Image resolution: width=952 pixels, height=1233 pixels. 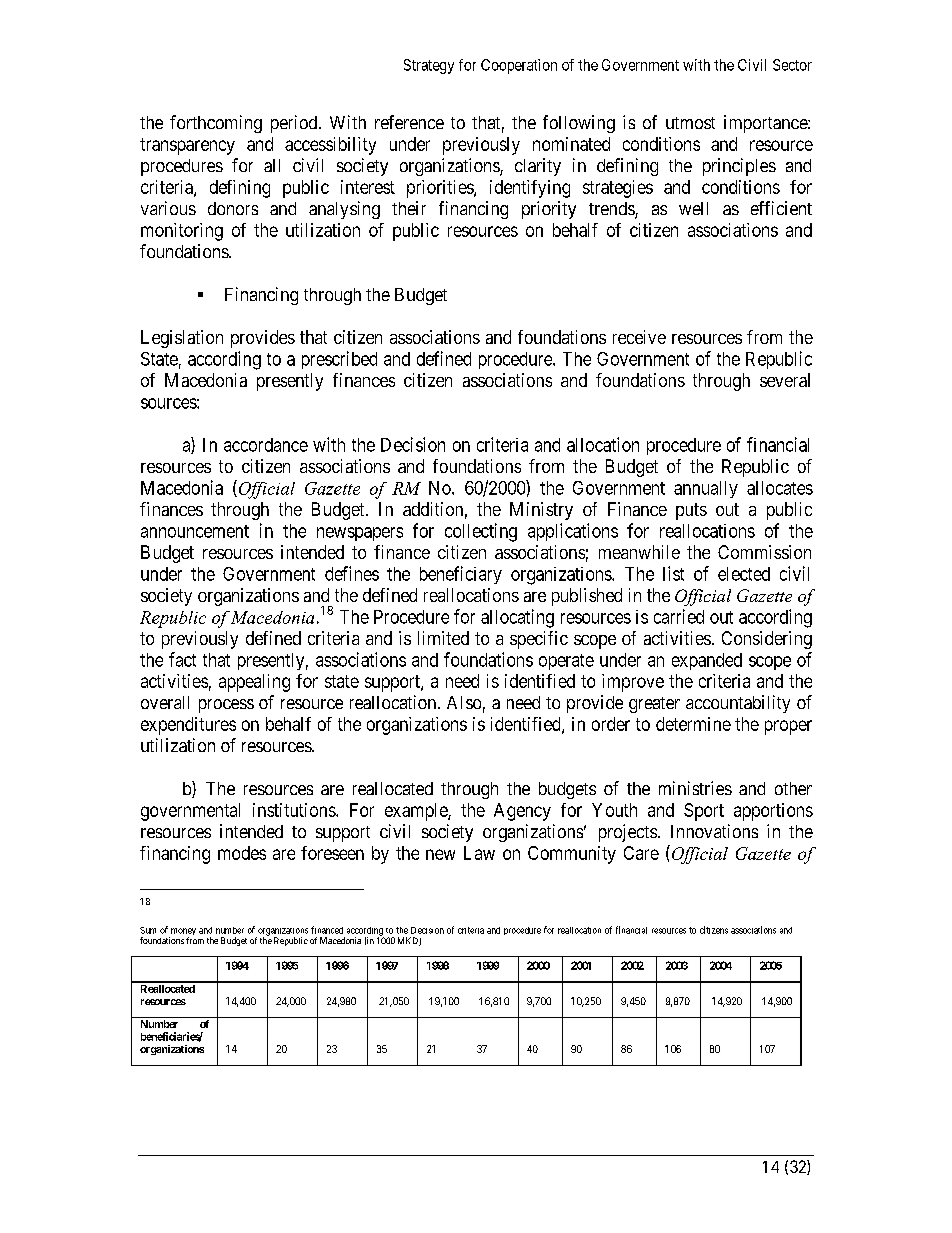 I want to click on Strategy, so click(x=429, y=66).
